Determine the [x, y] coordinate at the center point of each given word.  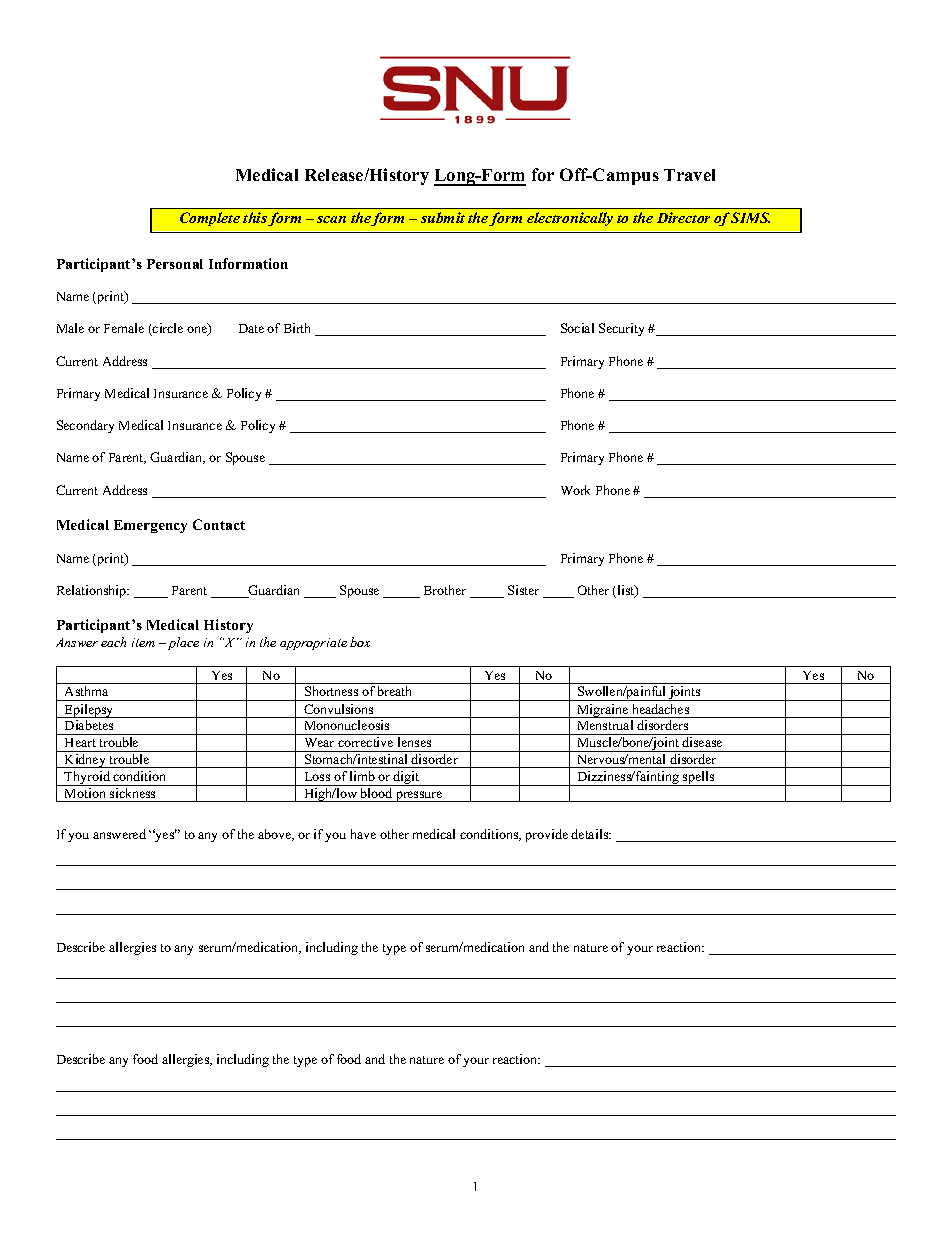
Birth [297, 328]
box [360, 642]
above [276, 835]
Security [621, 329]
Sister [523, 590]
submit [443, 217]
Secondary [85, 426]
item [143, 642]
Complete [210, 219]
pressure [419, 796]
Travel [689, 175]
